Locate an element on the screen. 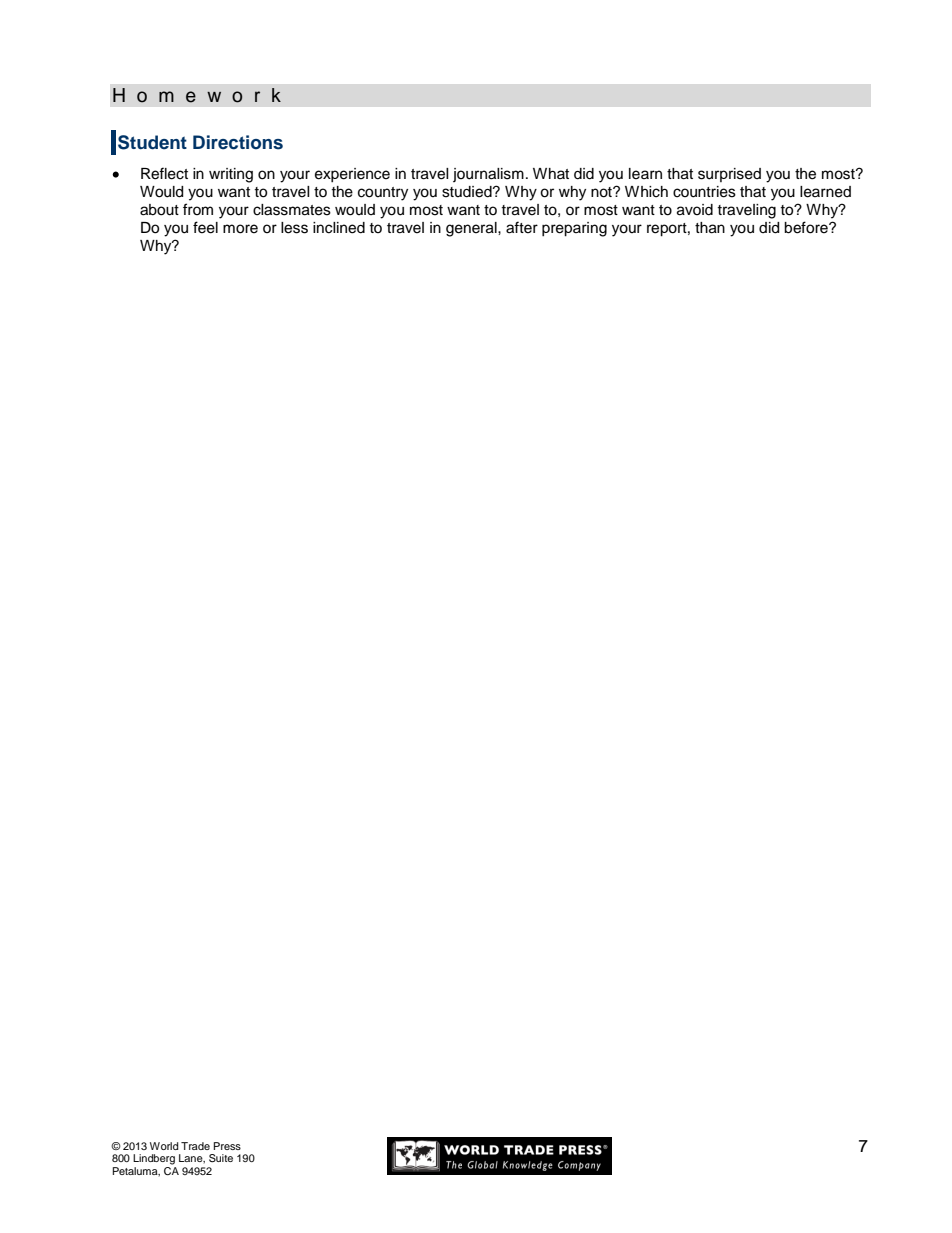 This screenshot has height=1233, width=952. feel is located at coordinates (205, 227).
